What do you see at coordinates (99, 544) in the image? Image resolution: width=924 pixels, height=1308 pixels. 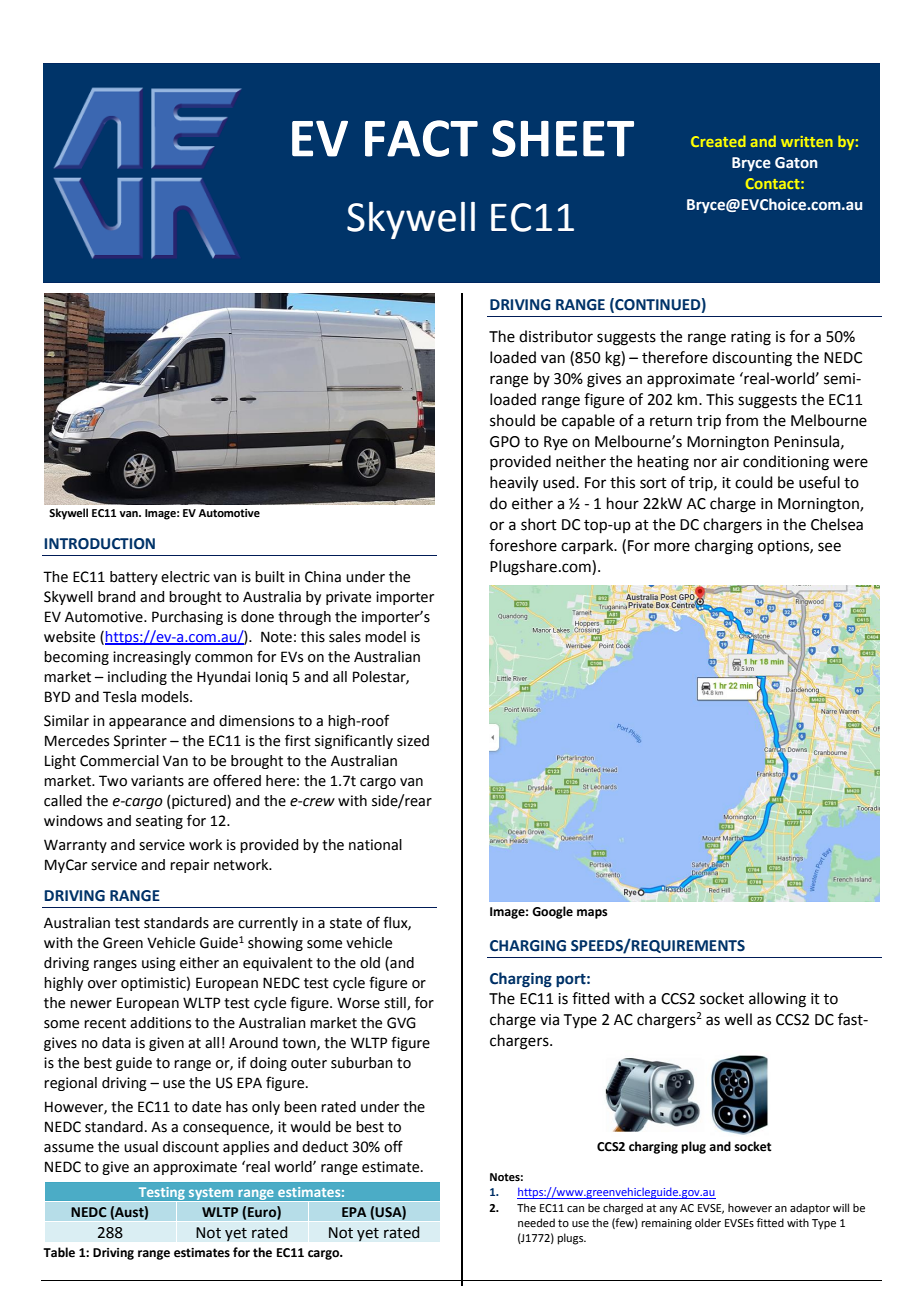 I see `INTRODUCTION` at bounding box center [99, 544].
